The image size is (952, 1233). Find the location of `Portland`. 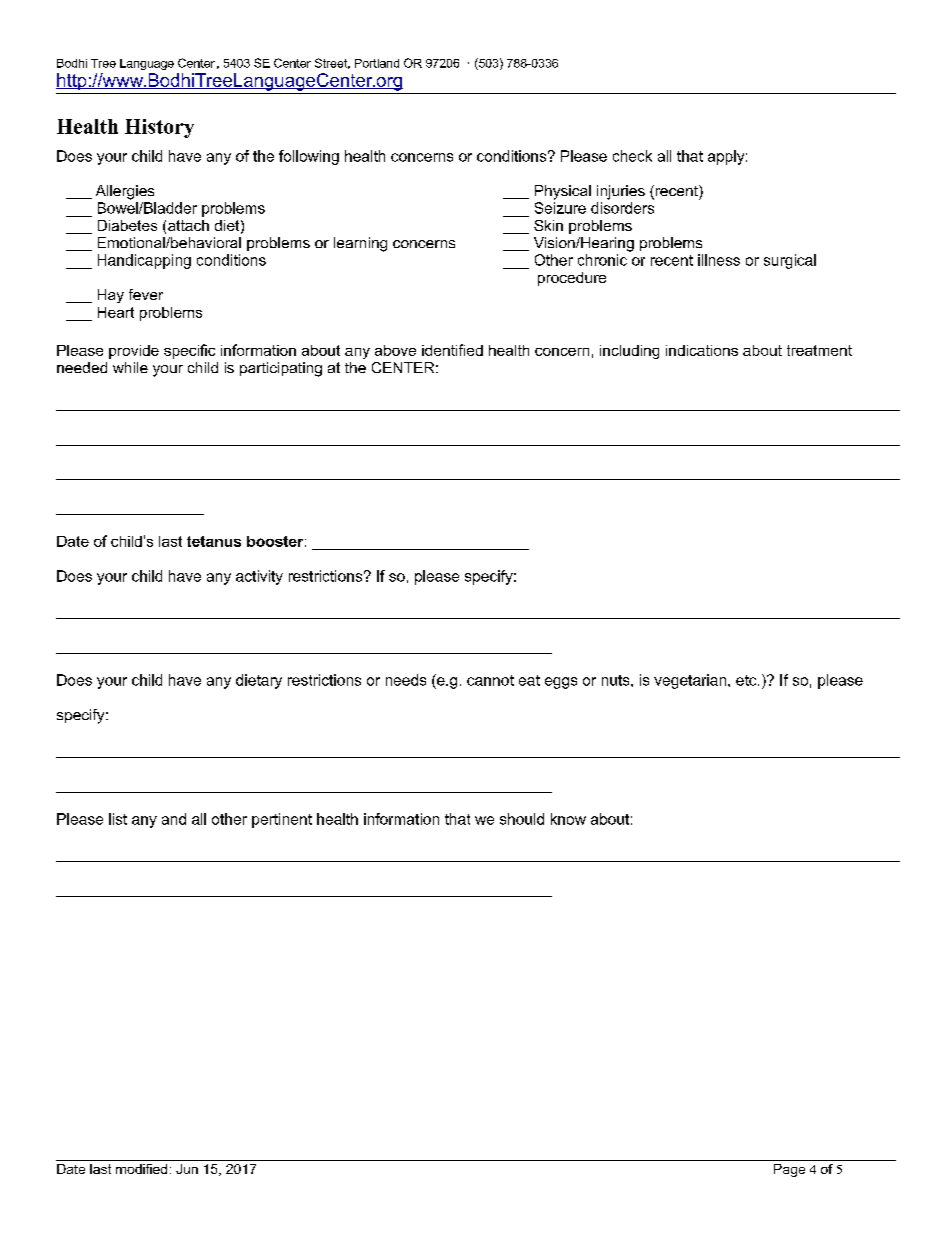

Portland is located at coordinates (377, 63).
